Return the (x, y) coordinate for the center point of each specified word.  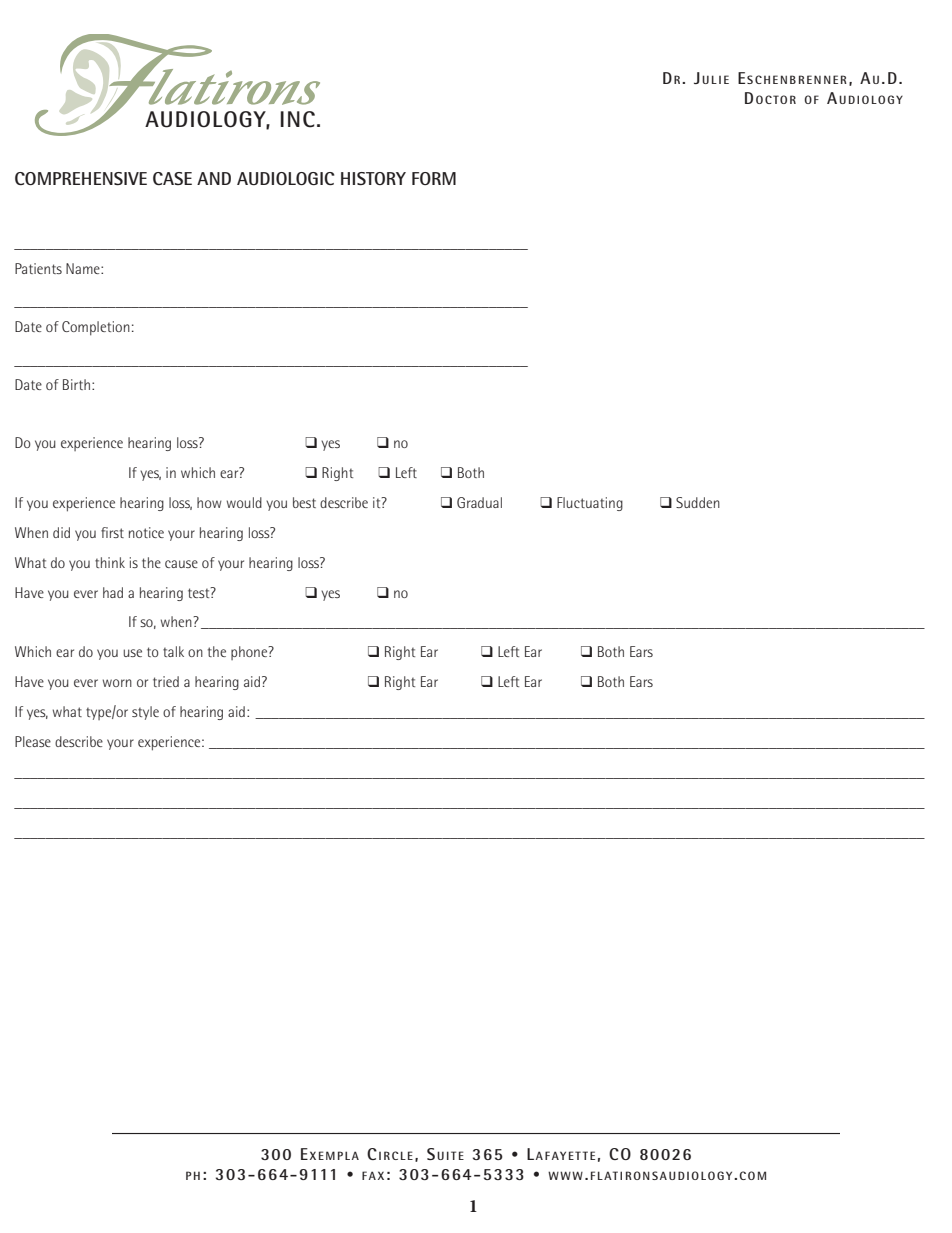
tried (166, 681)
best (304, 502)
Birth (76, 384)
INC (298, 119)
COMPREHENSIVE (81, 178)
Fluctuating (590, 504)
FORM (434, 178)
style (145, 713)
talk (173, 651)
